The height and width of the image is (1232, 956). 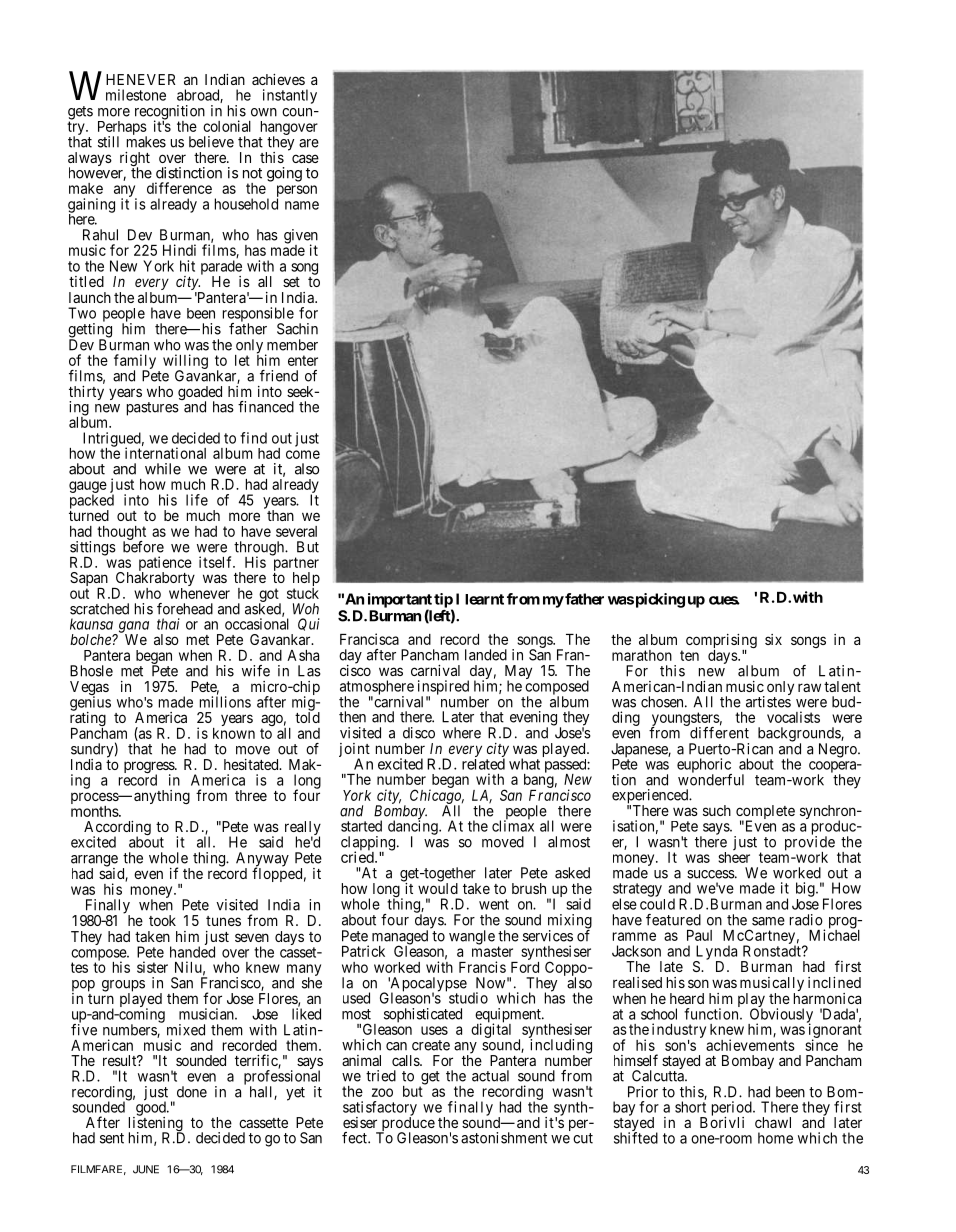 What do you see at coordinates (438, 887) in the image?
I see `would` at bounding box center [438, 887].
